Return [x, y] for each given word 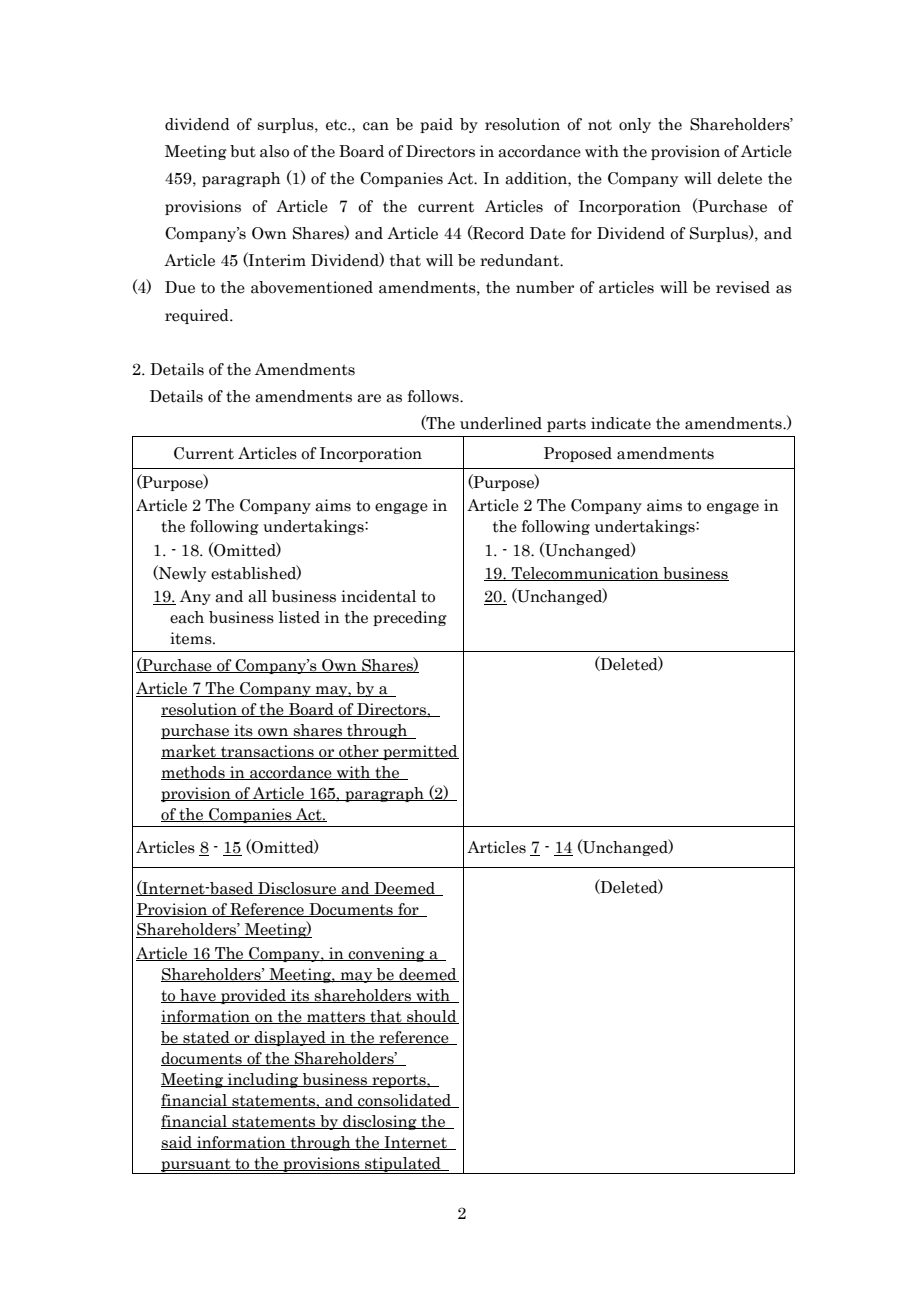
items [192, 638]
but [243, 151]
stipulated [403, 1165]
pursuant [196, 1166]
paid [436, 125]
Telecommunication [585, 574]
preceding [410, 618]
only [635, 125]
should [432, 1017]
